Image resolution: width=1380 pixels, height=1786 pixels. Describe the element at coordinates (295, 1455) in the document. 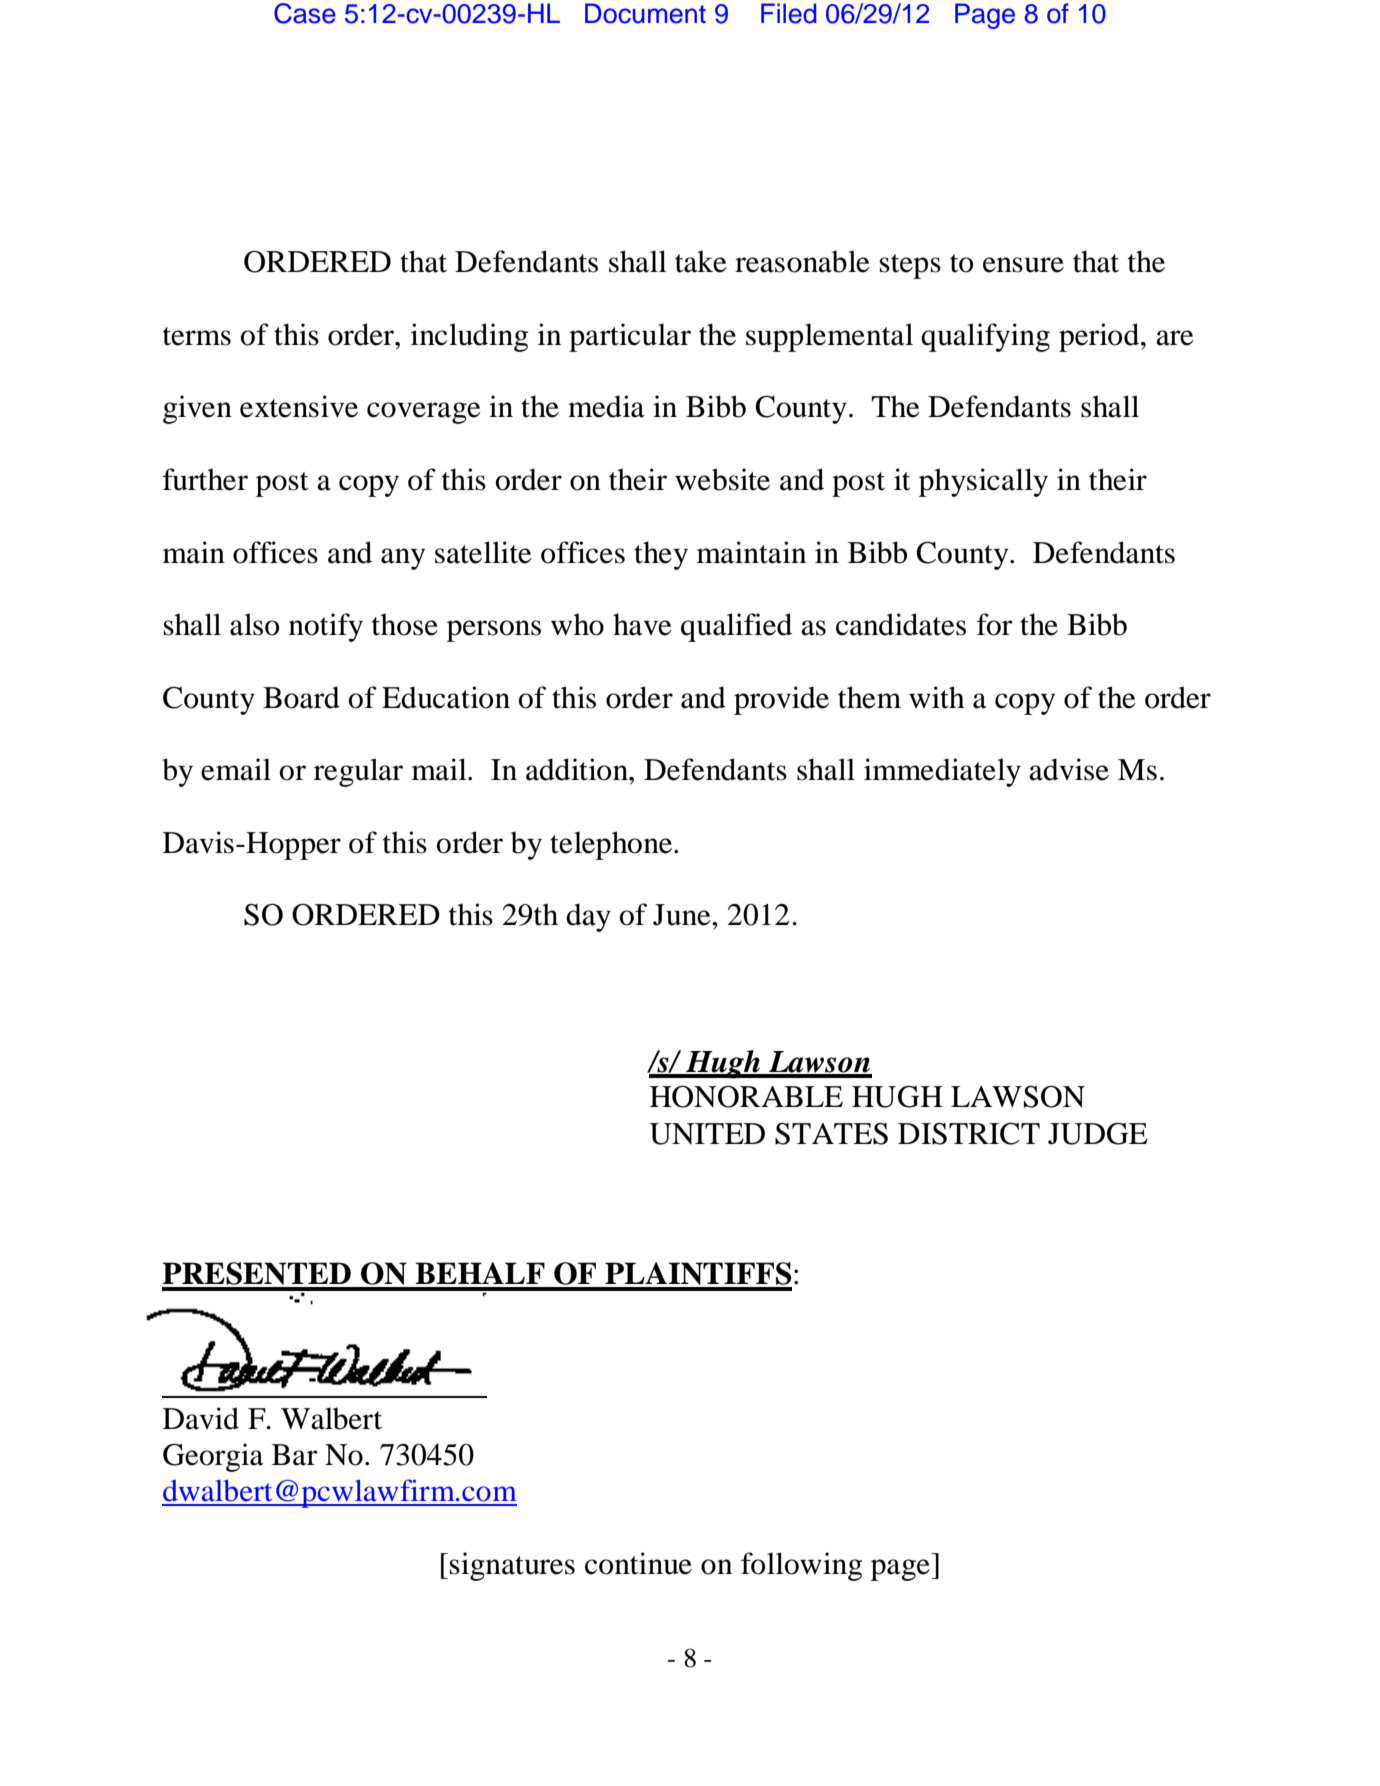

I see `Bar` at that location.
